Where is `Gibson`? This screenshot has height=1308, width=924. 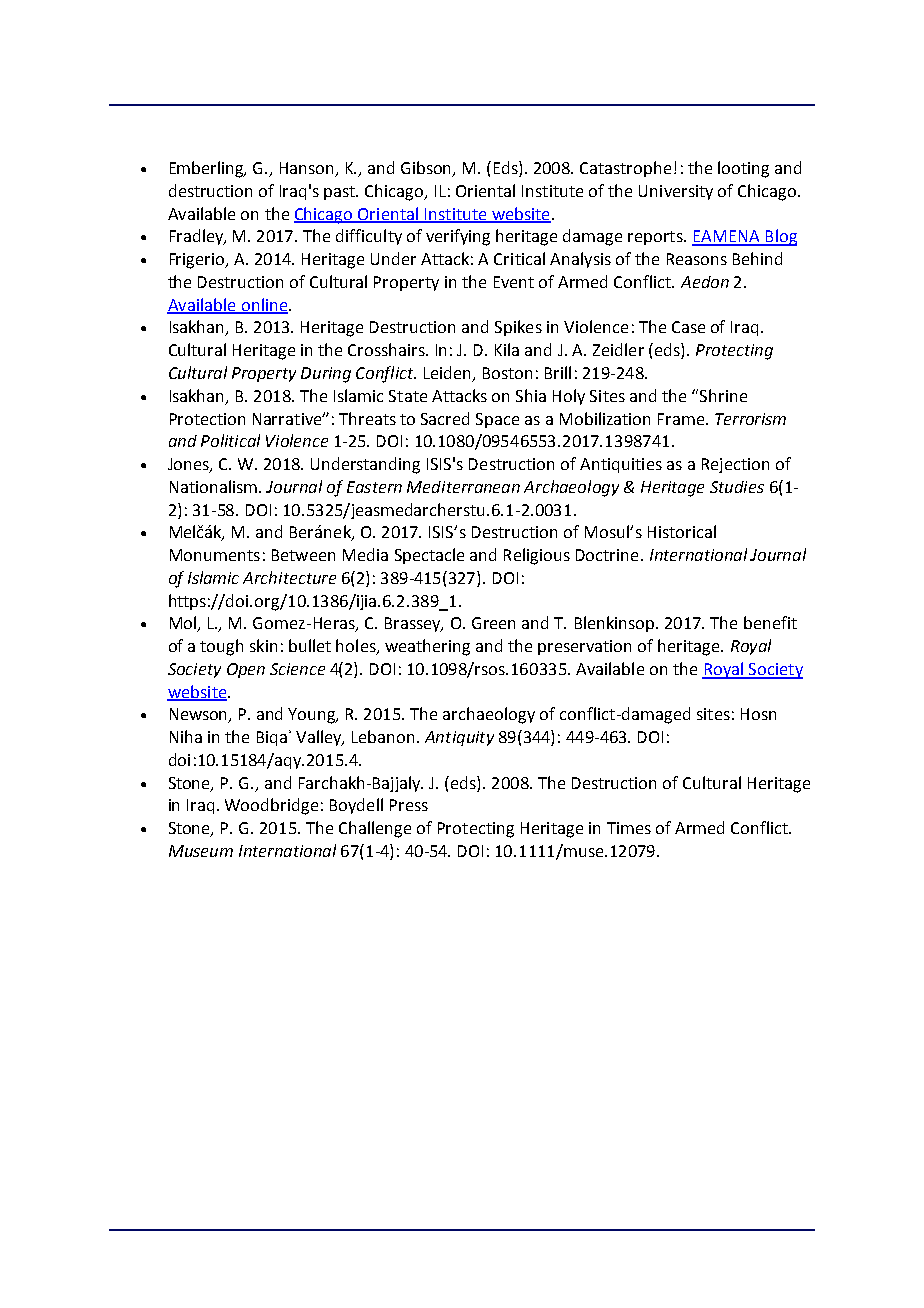 Gibson is located at coordinates (427, 169).
